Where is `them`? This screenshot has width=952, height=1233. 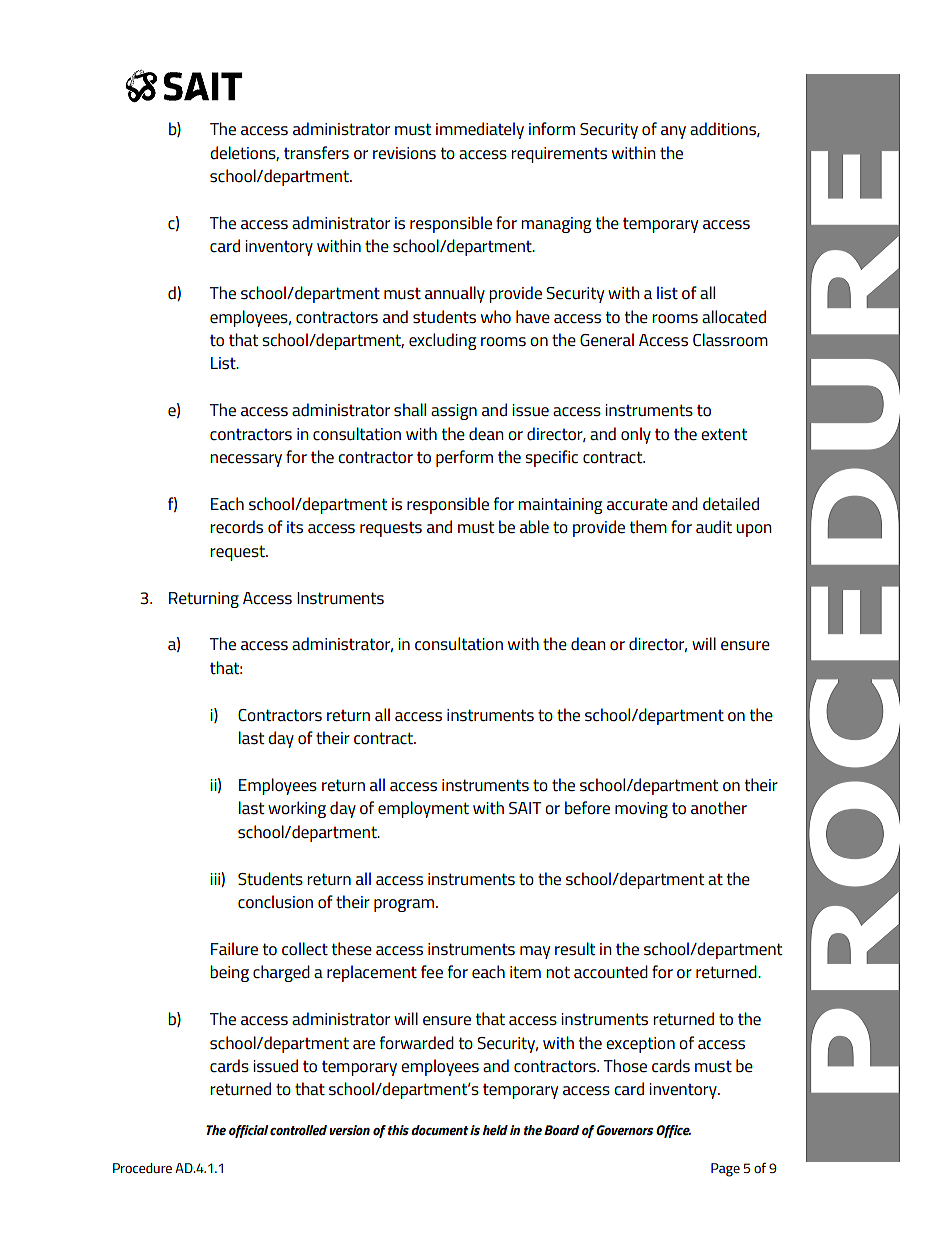 them is located at coordinates (648, 527).
